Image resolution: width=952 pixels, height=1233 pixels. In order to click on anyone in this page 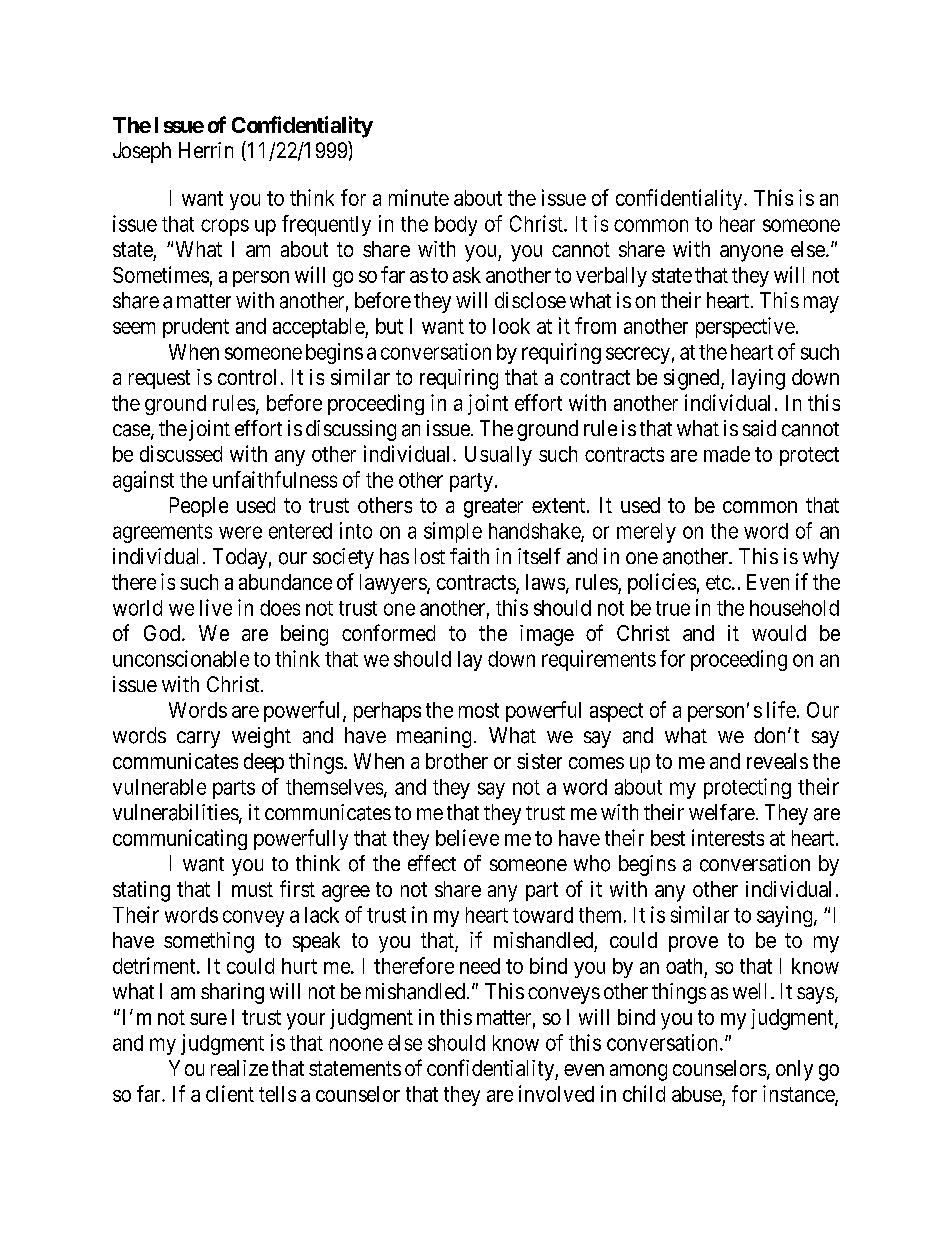, I will do `click(751, 253)`.
